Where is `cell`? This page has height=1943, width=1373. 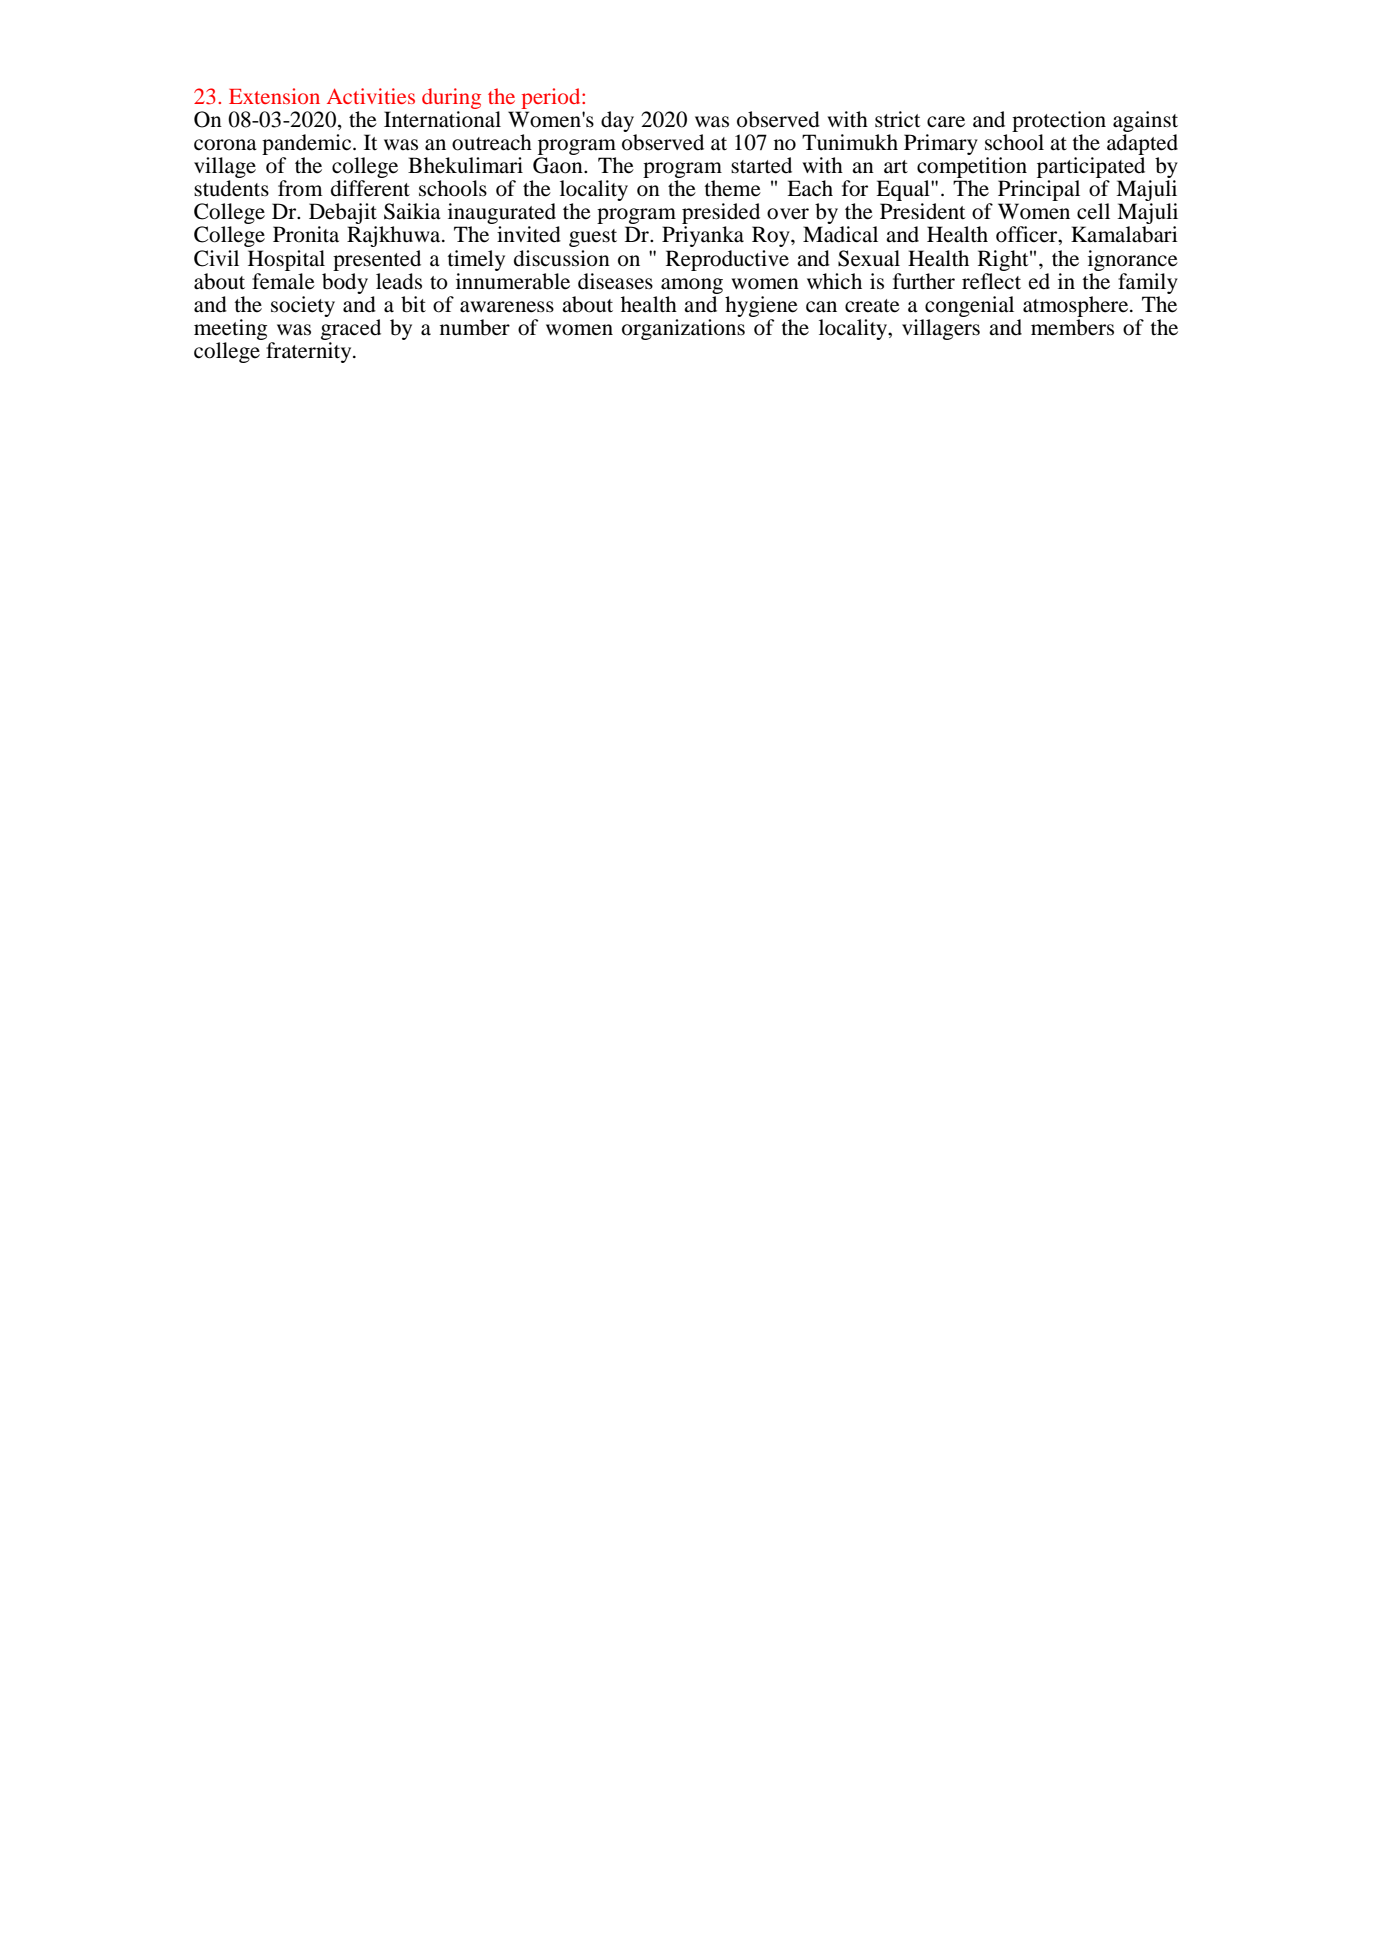
cell is located at coordinates (1093, 211).
